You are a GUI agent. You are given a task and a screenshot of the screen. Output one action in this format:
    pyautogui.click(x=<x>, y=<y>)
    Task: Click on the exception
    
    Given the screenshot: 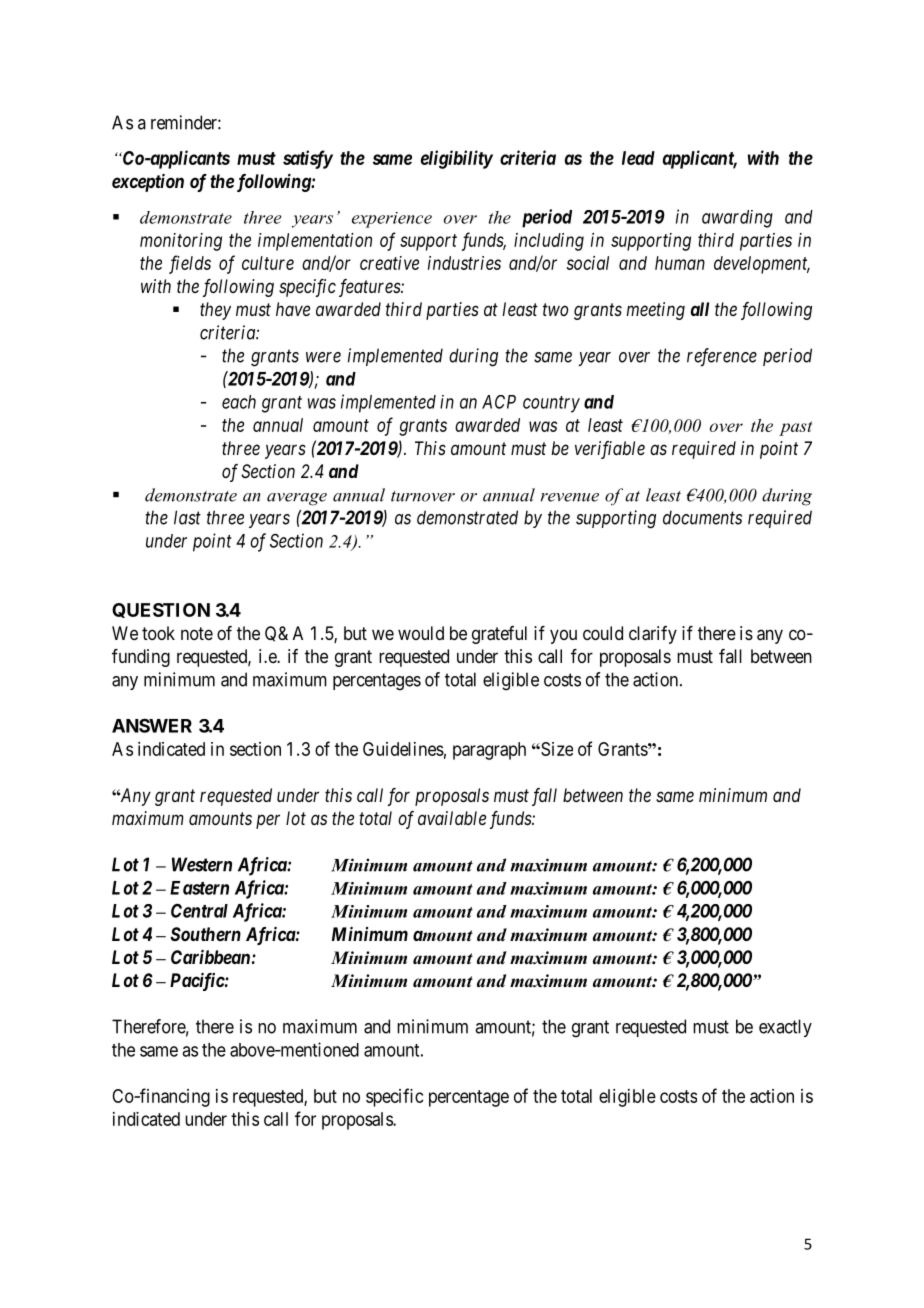 What is the action you would take?
    pyautogui.click(x=148, y=183)
